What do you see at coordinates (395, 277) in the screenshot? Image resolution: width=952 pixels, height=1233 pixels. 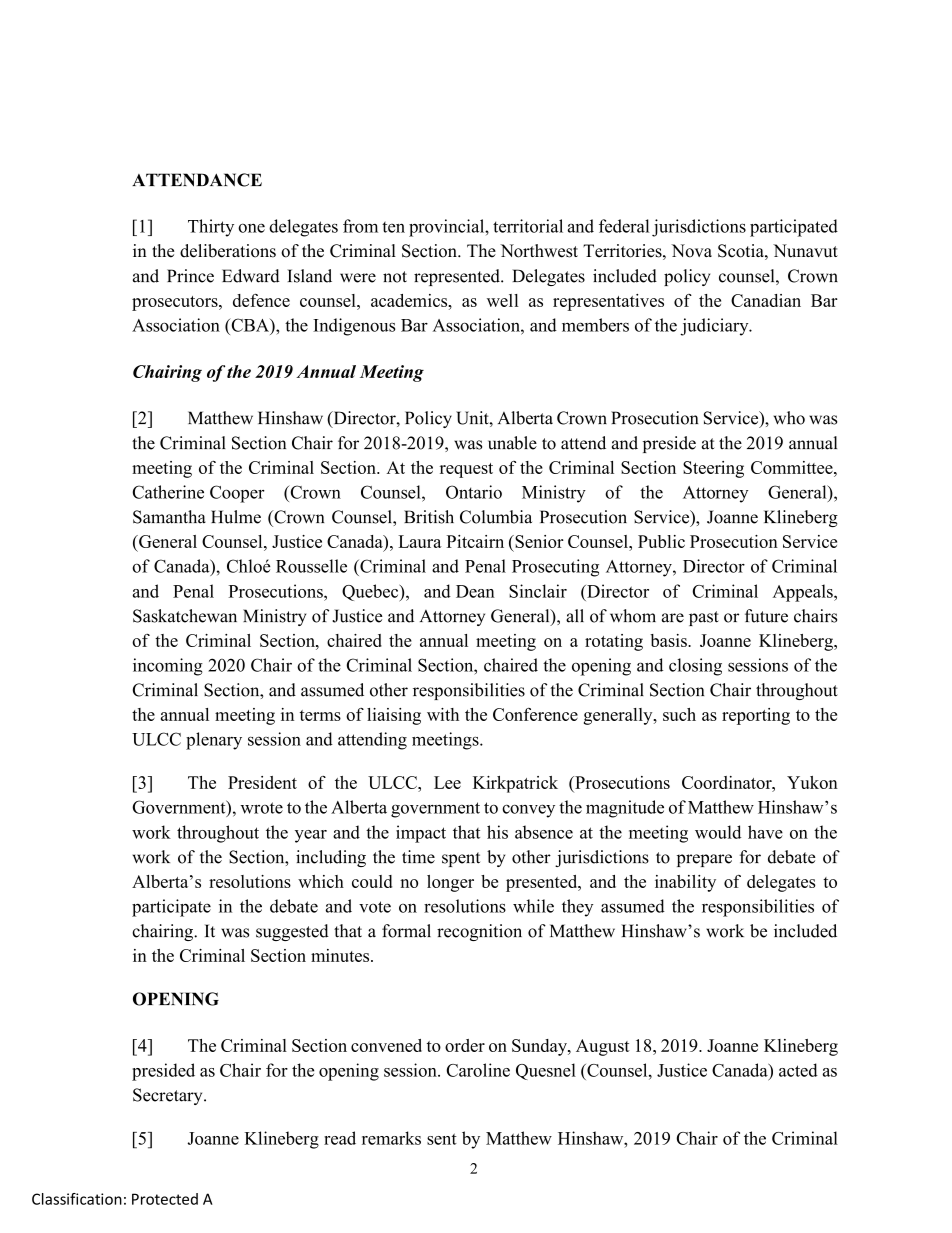 I see `not` at bounding box center [395, 277].
